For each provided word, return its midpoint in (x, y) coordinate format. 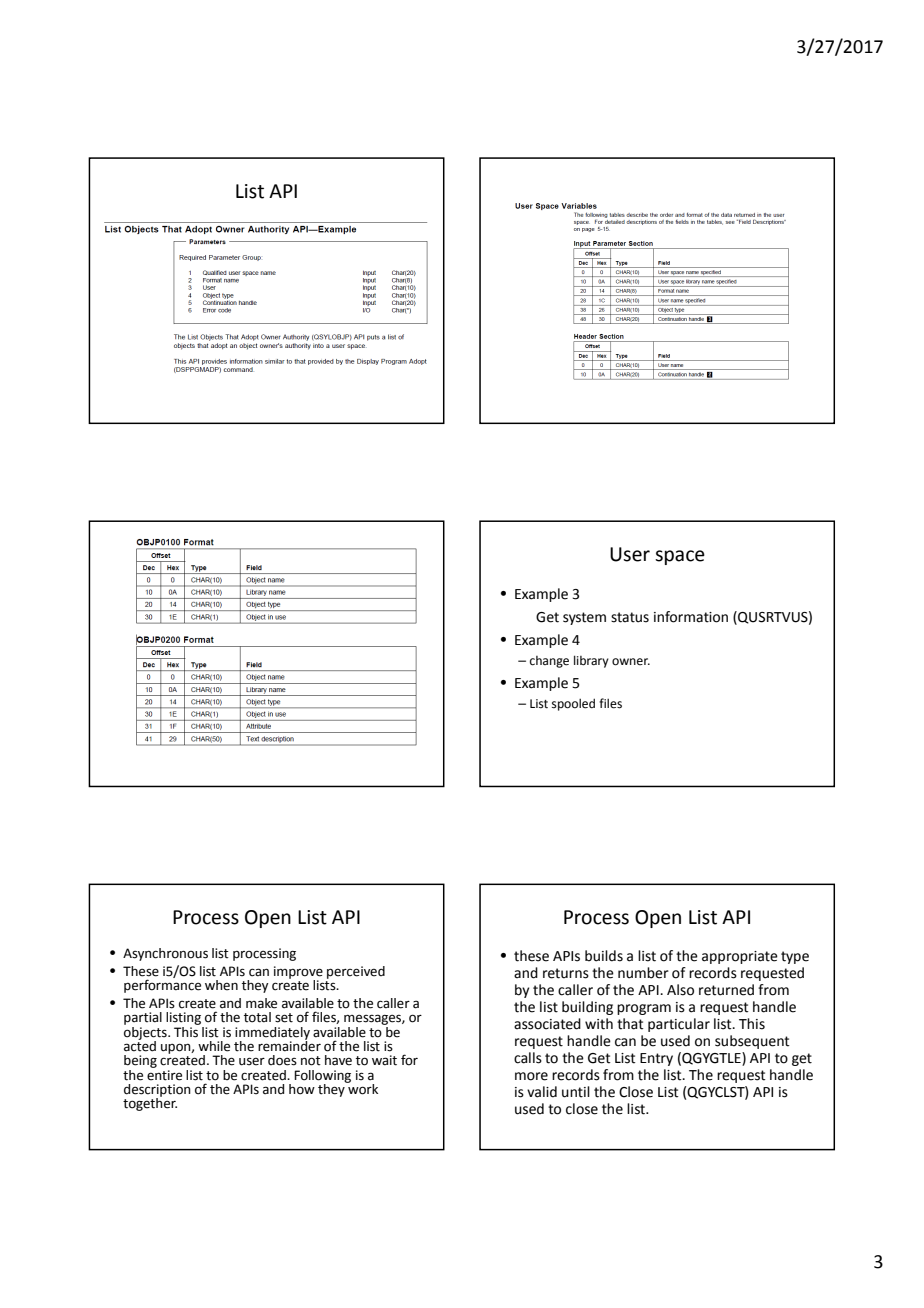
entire (164, 1074)
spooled (573, 704)
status (630, 617)
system (584, 618)
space (680, 557)
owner (631, 662)
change (549, 662)
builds (604, 956)
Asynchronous (165, 954)
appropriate (740, 957)
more (531, 1076)
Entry (656, 1059)
